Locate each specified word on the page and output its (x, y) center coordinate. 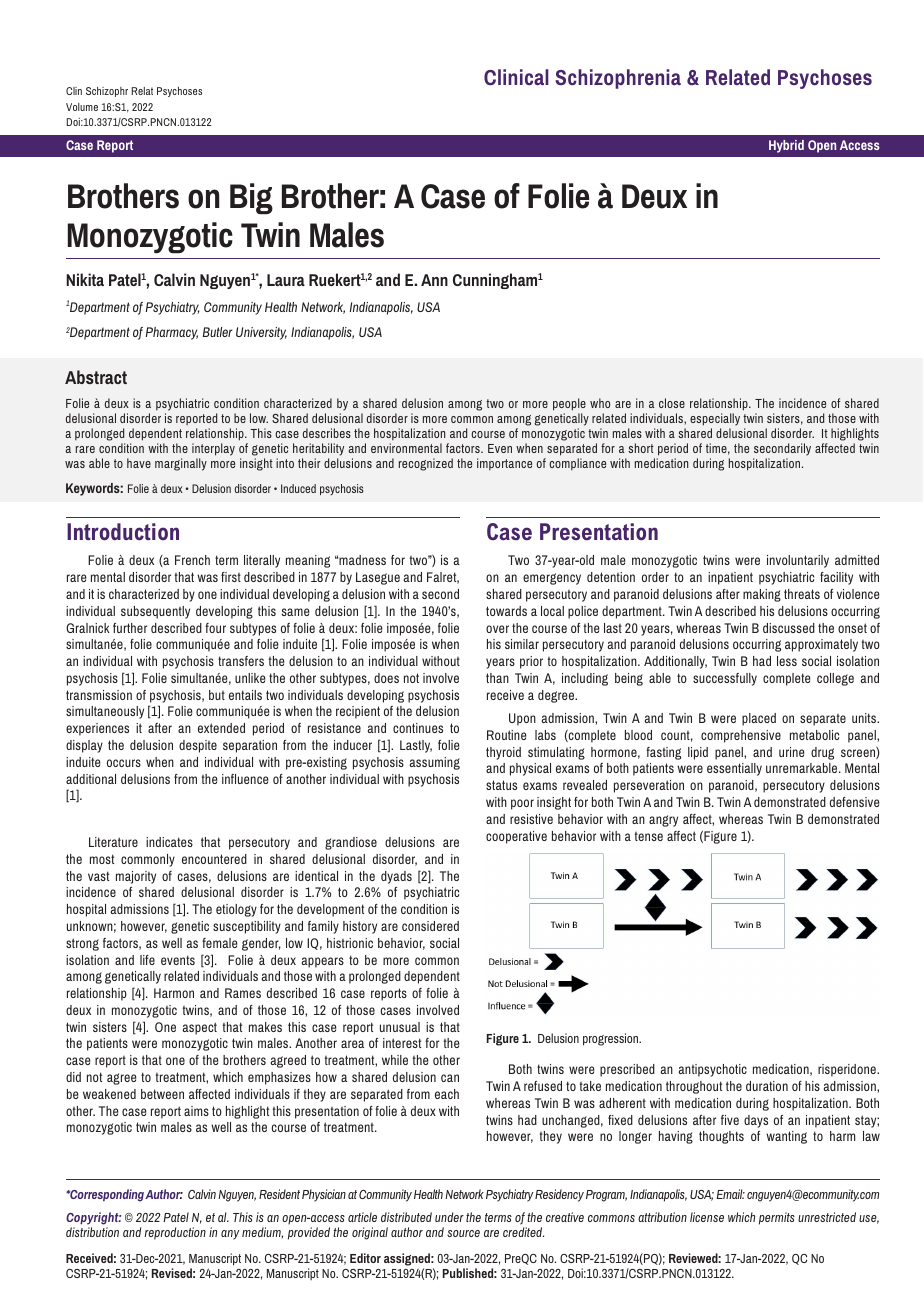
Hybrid (786, 146)
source (463, 1233)
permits (777, 1218)
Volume (82, 107)
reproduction (175, 1233)
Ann (434, 280)
